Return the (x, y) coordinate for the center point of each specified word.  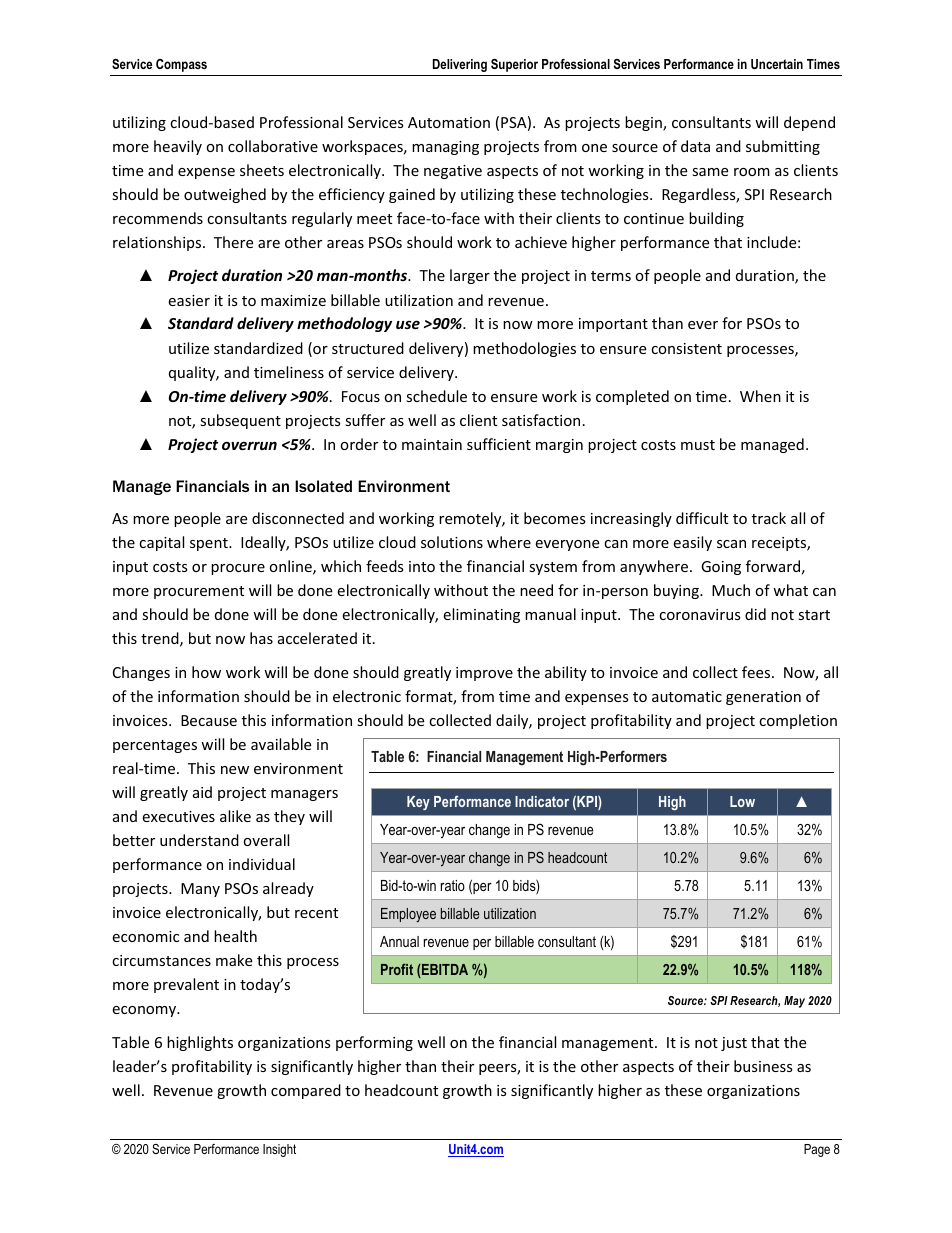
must (698, 445)
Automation (449, 122)
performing (374, 1043)
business (763, 1066)
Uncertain (777, 64)
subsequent (240, 421)
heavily (178, 147)
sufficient (499, 444)
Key (418, 803)
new (235, 770)
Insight (279, 1150)
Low (742, 801)
